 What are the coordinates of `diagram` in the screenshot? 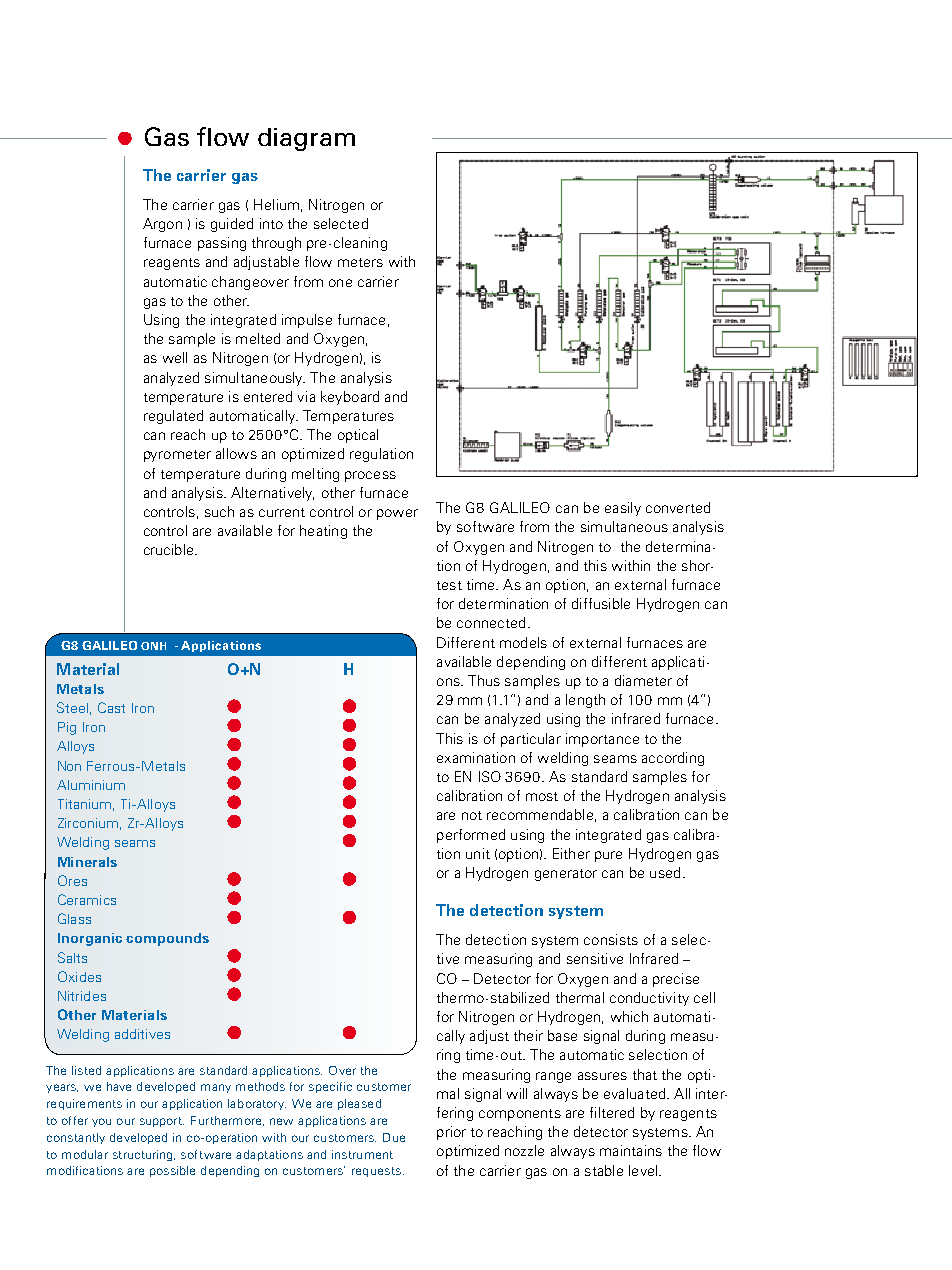 It's located at (306, 139).
